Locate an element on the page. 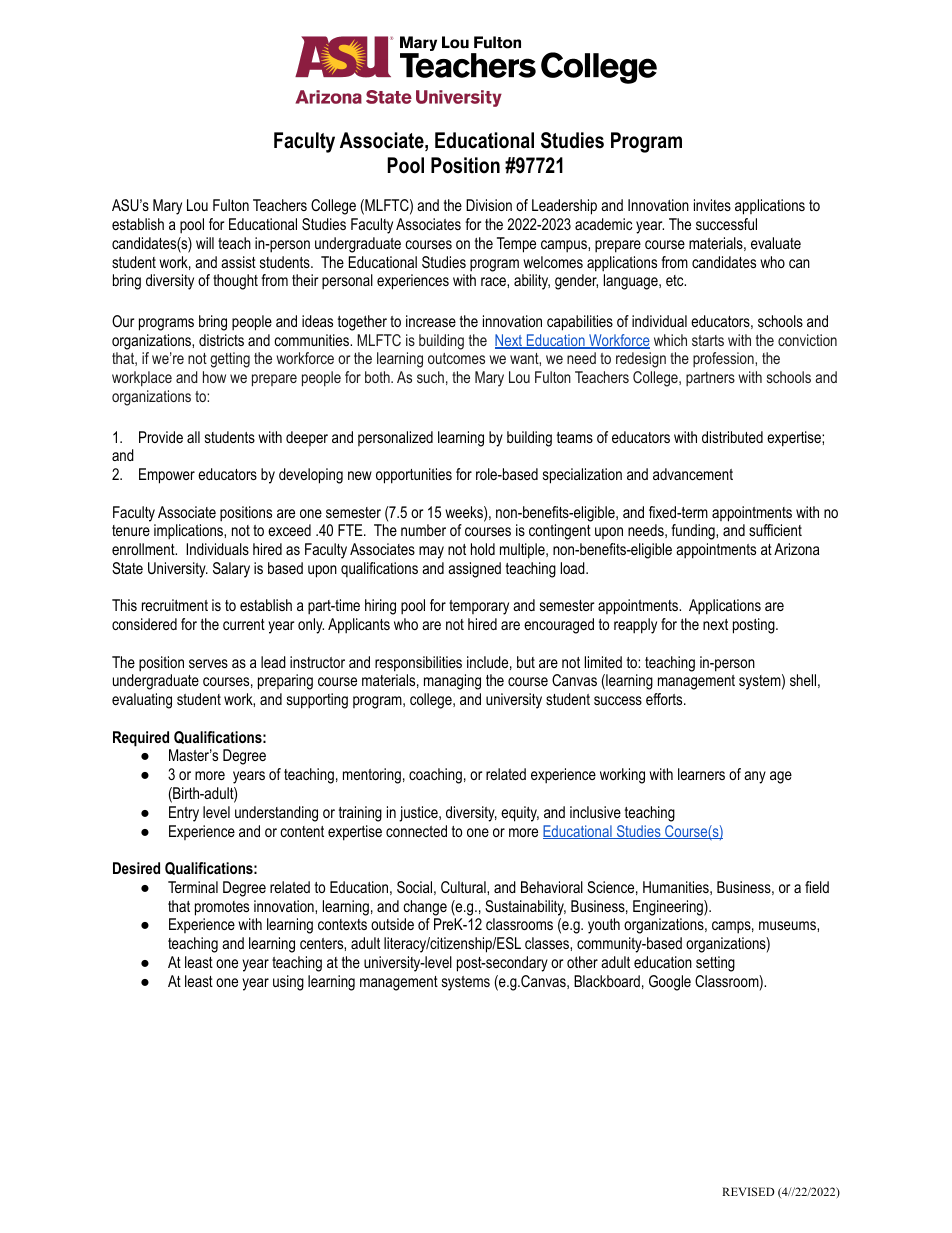 Image resolution: width=952 pixels, height=1233 pixels. evaluate is located at coordinates (776, 243).
